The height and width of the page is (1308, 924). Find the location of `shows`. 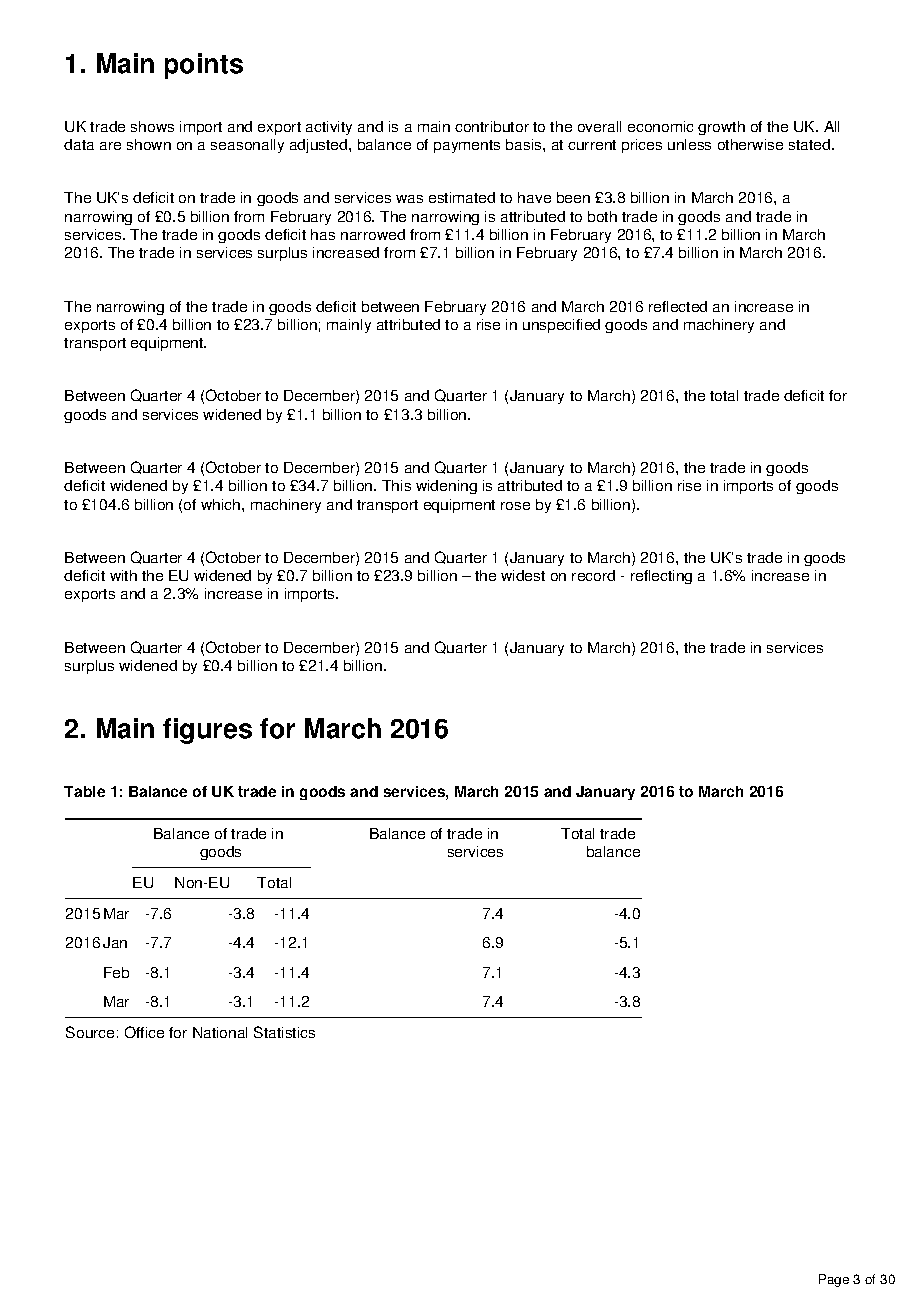

shows is located at coordinates (152, 126).
